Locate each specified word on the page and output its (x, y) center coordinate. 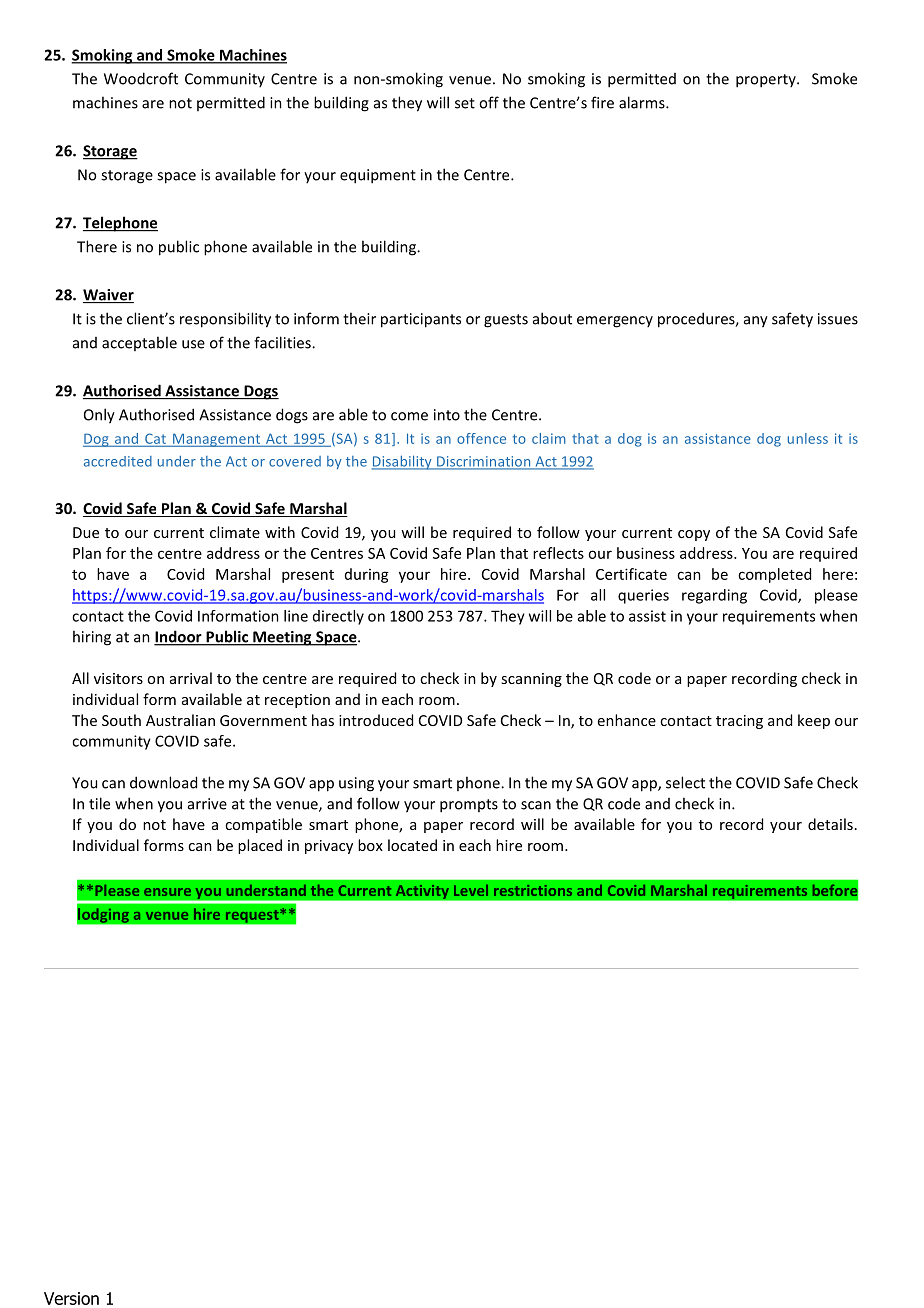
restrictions (533, 890)
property (767, 81)
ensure (167, 892)
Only (99, 416)
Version (71, 1298)
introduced (376, 720)
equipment (378, 176)
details (830, 824)
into (447, 415)
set (465, 103)
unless (808, 438)
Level (471, 890)
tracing (739, 722)
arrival (191, 678)
